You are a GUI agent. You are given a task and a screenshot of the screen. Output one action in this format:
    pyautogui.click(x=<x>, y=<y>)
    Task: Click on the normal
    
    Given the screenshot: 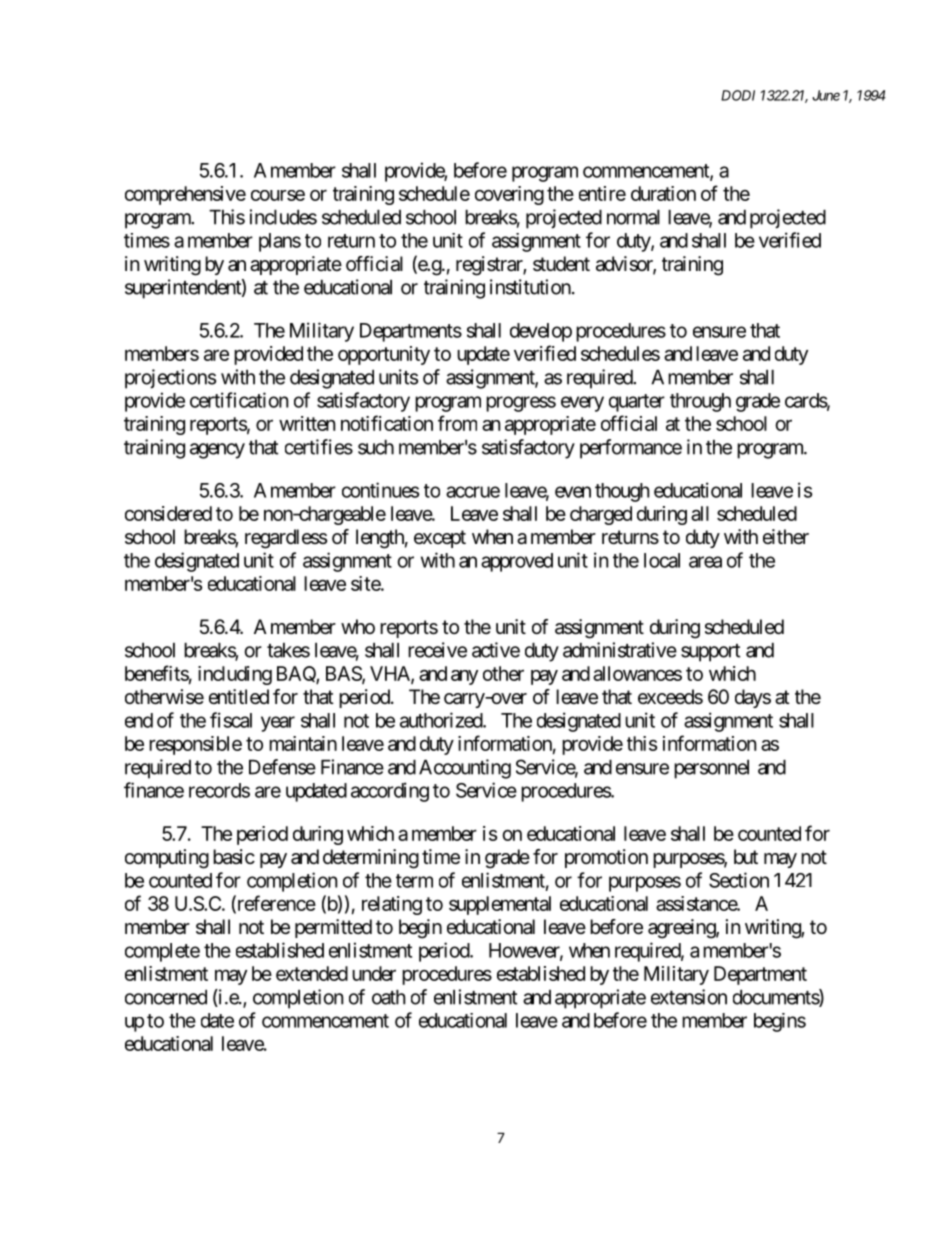 What is the action you would take?
    pyautogui.click(x=633, y=217)
